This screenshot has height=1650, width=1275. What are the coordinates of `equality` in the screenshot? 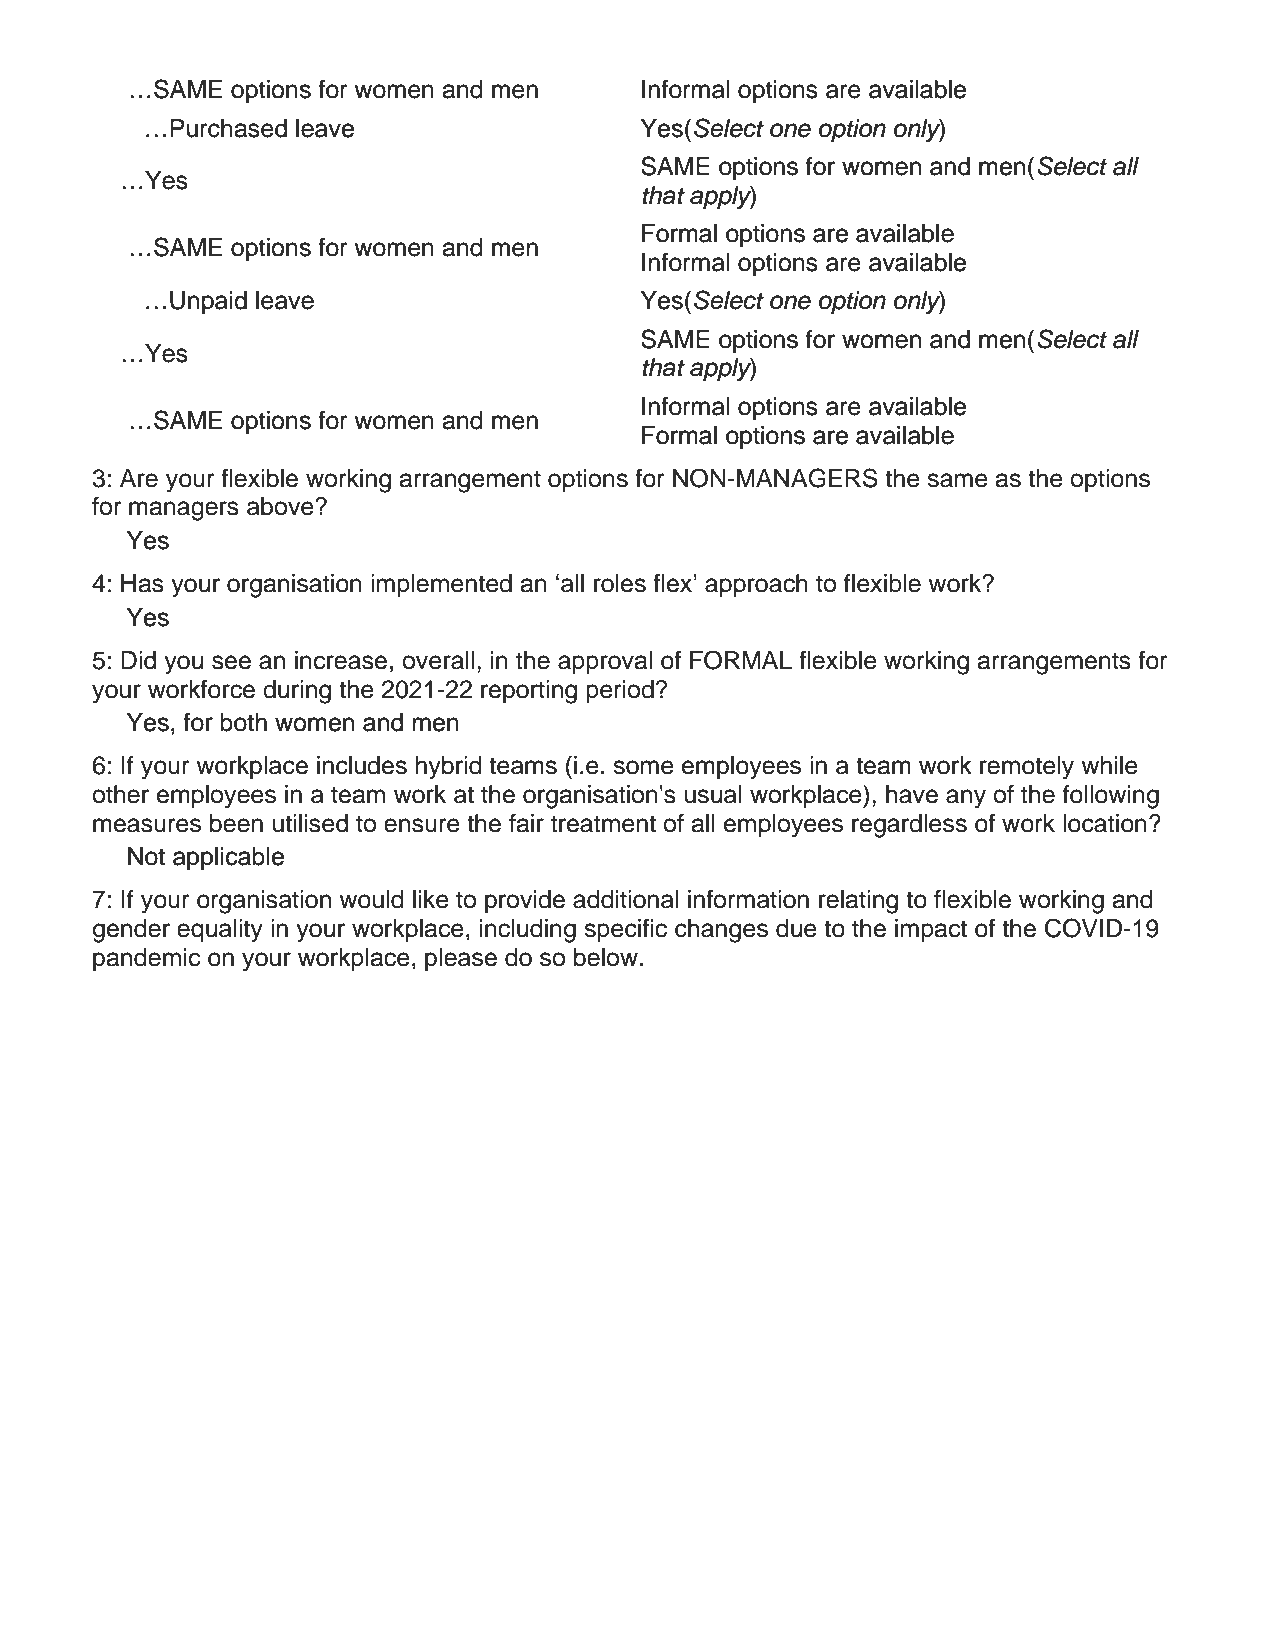 It's located at (220, 931).
